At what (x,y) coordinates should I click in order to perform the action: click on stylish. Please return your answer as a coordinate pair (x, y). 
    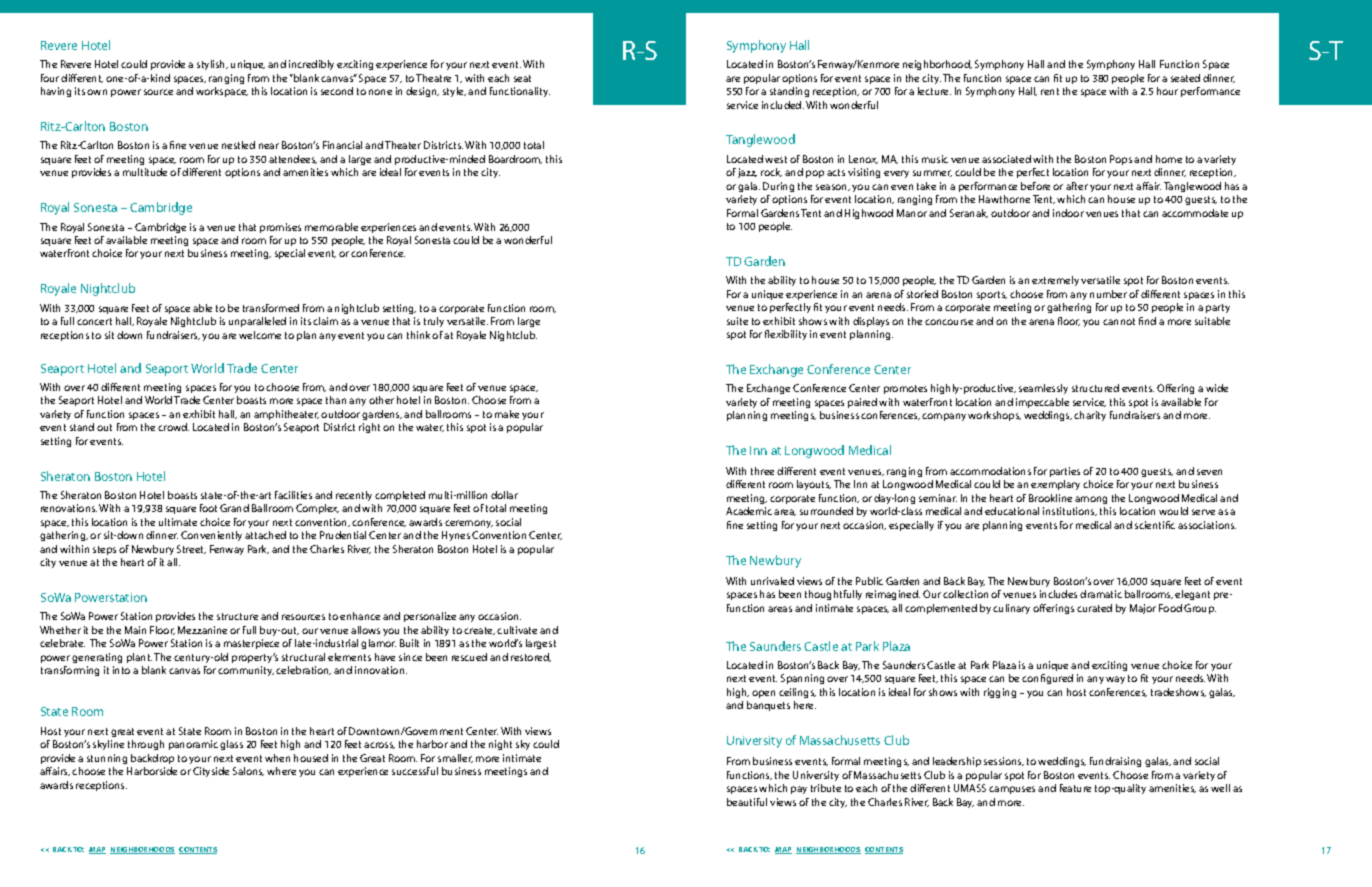
    Looking at the image, I should click on (212, 65).
